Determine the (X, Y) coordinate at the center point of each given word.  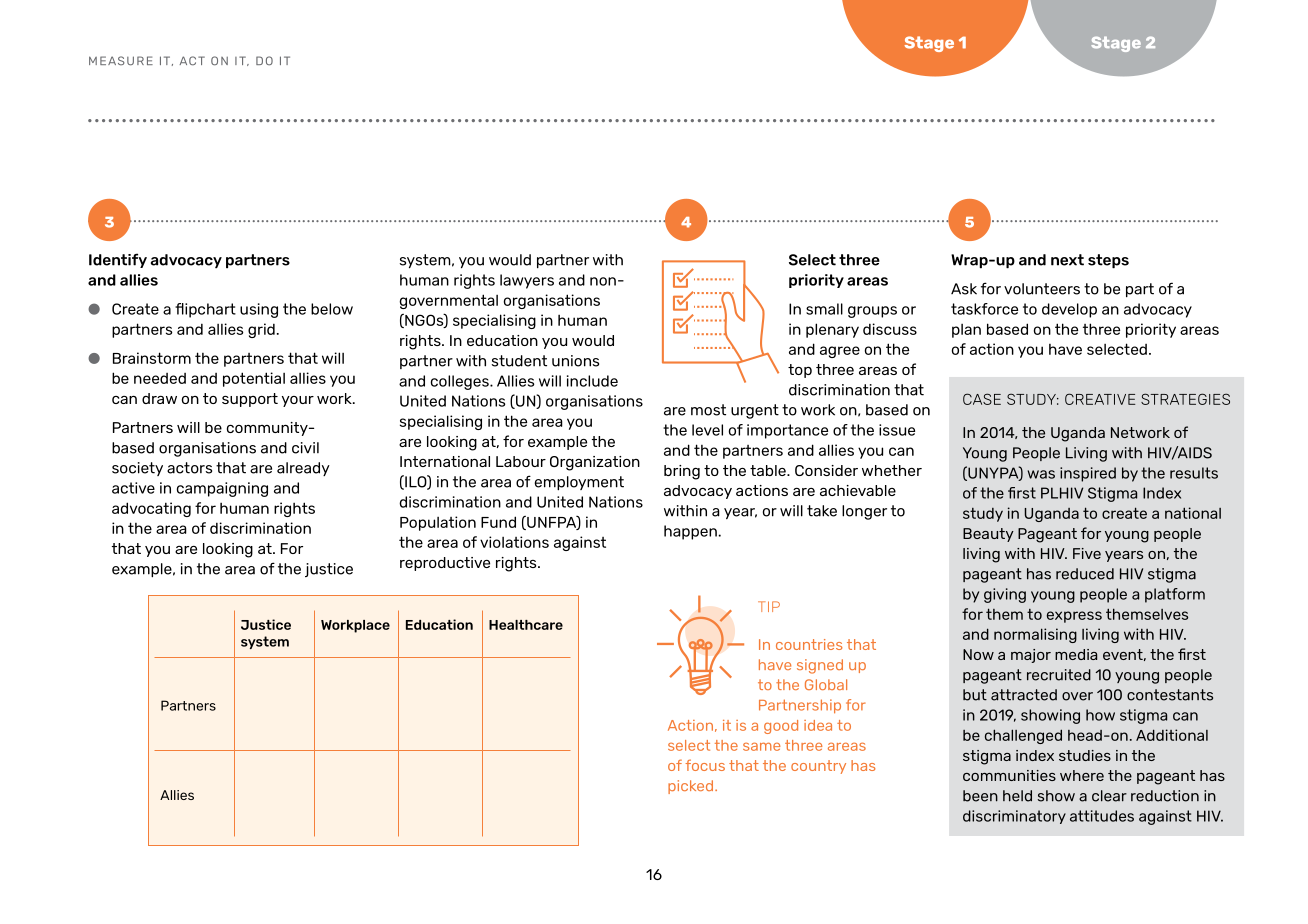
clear (1109, 796)
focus (705, 765)
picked (692, 787)
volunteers (1042, 289)
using (259, 310)
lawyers (527, 281)
